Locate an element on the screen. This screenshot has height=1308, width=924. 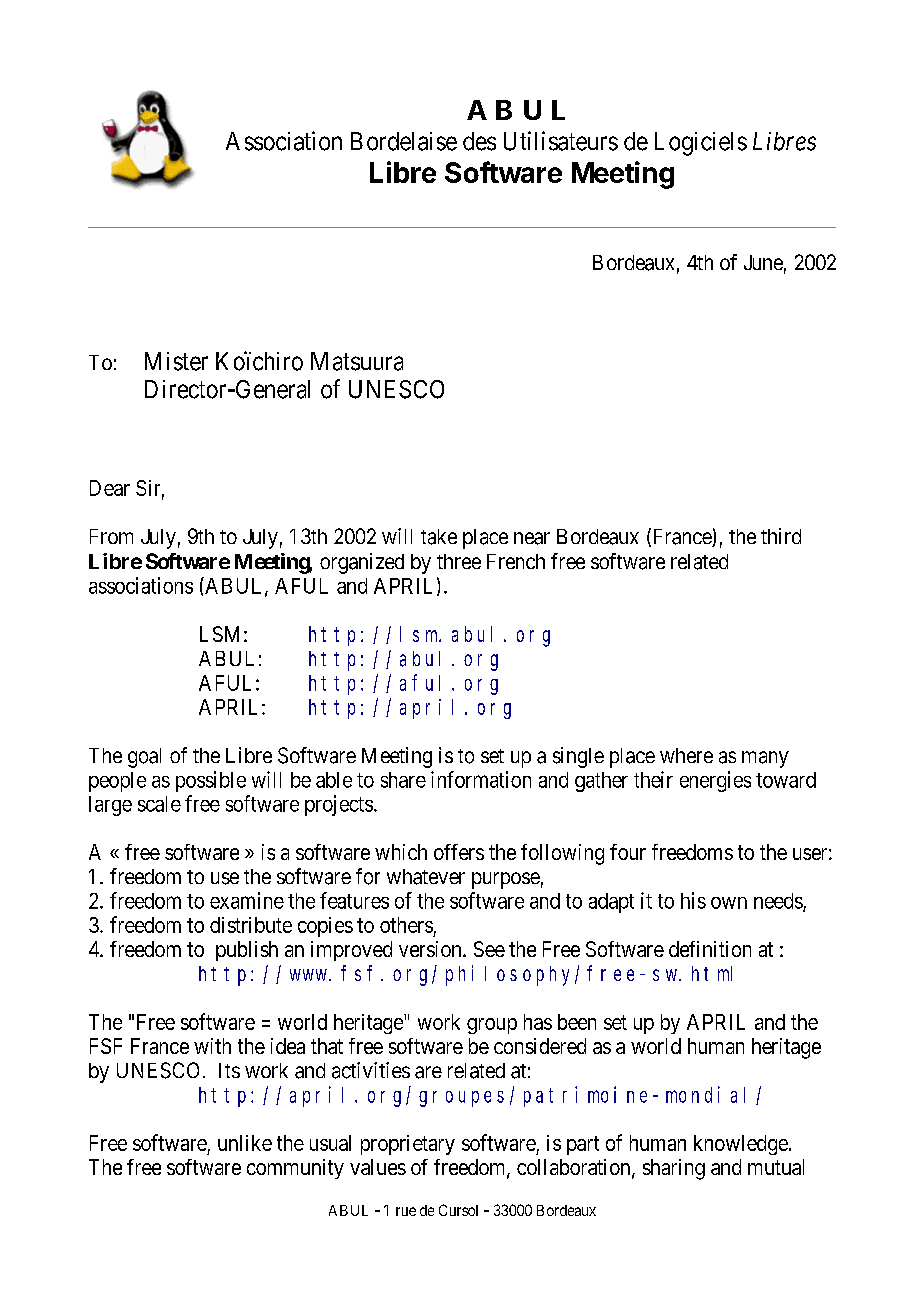
where is located at coordinates (686, 755).
